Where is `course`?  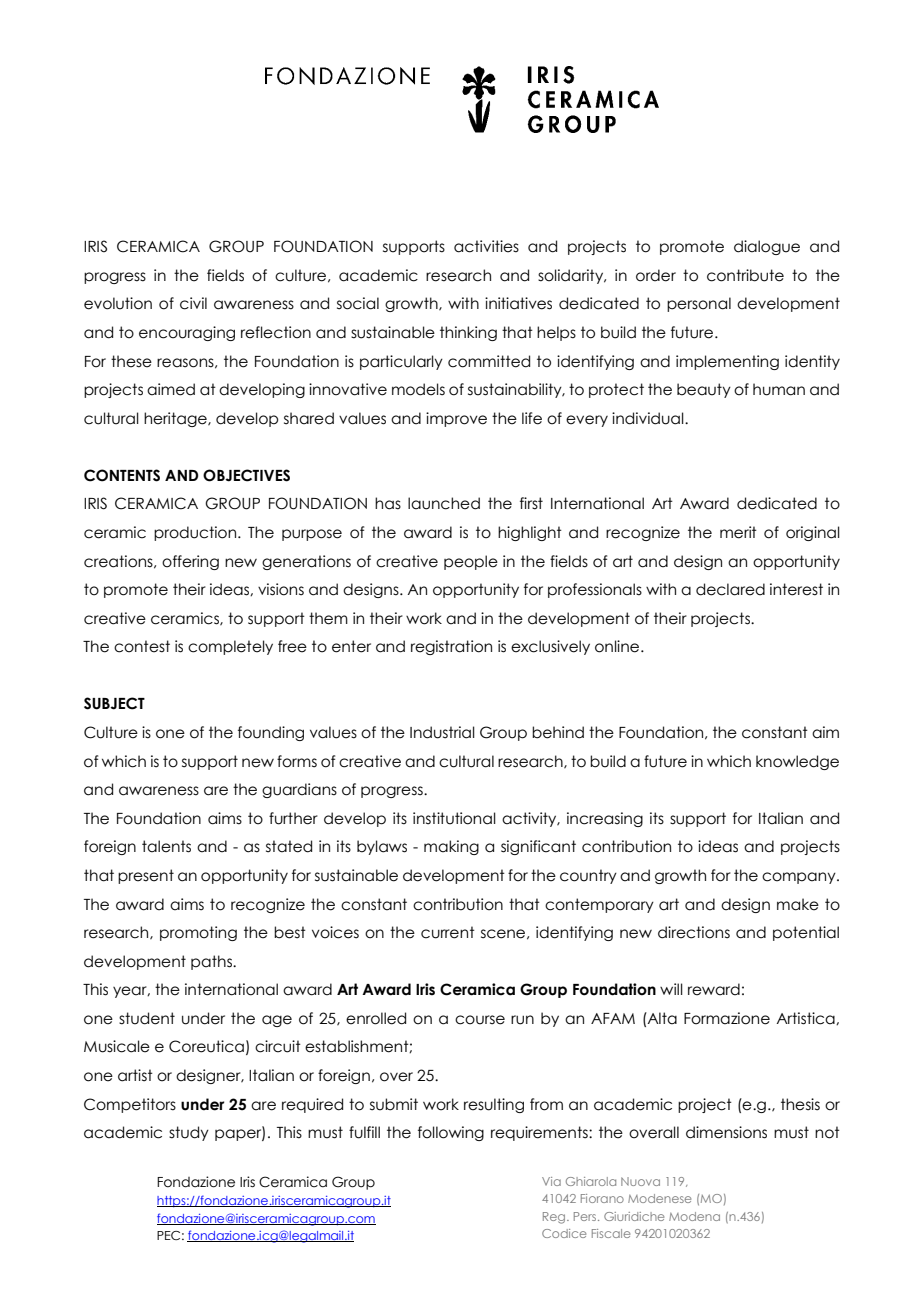 course is located at coordinates (480, 1020).
